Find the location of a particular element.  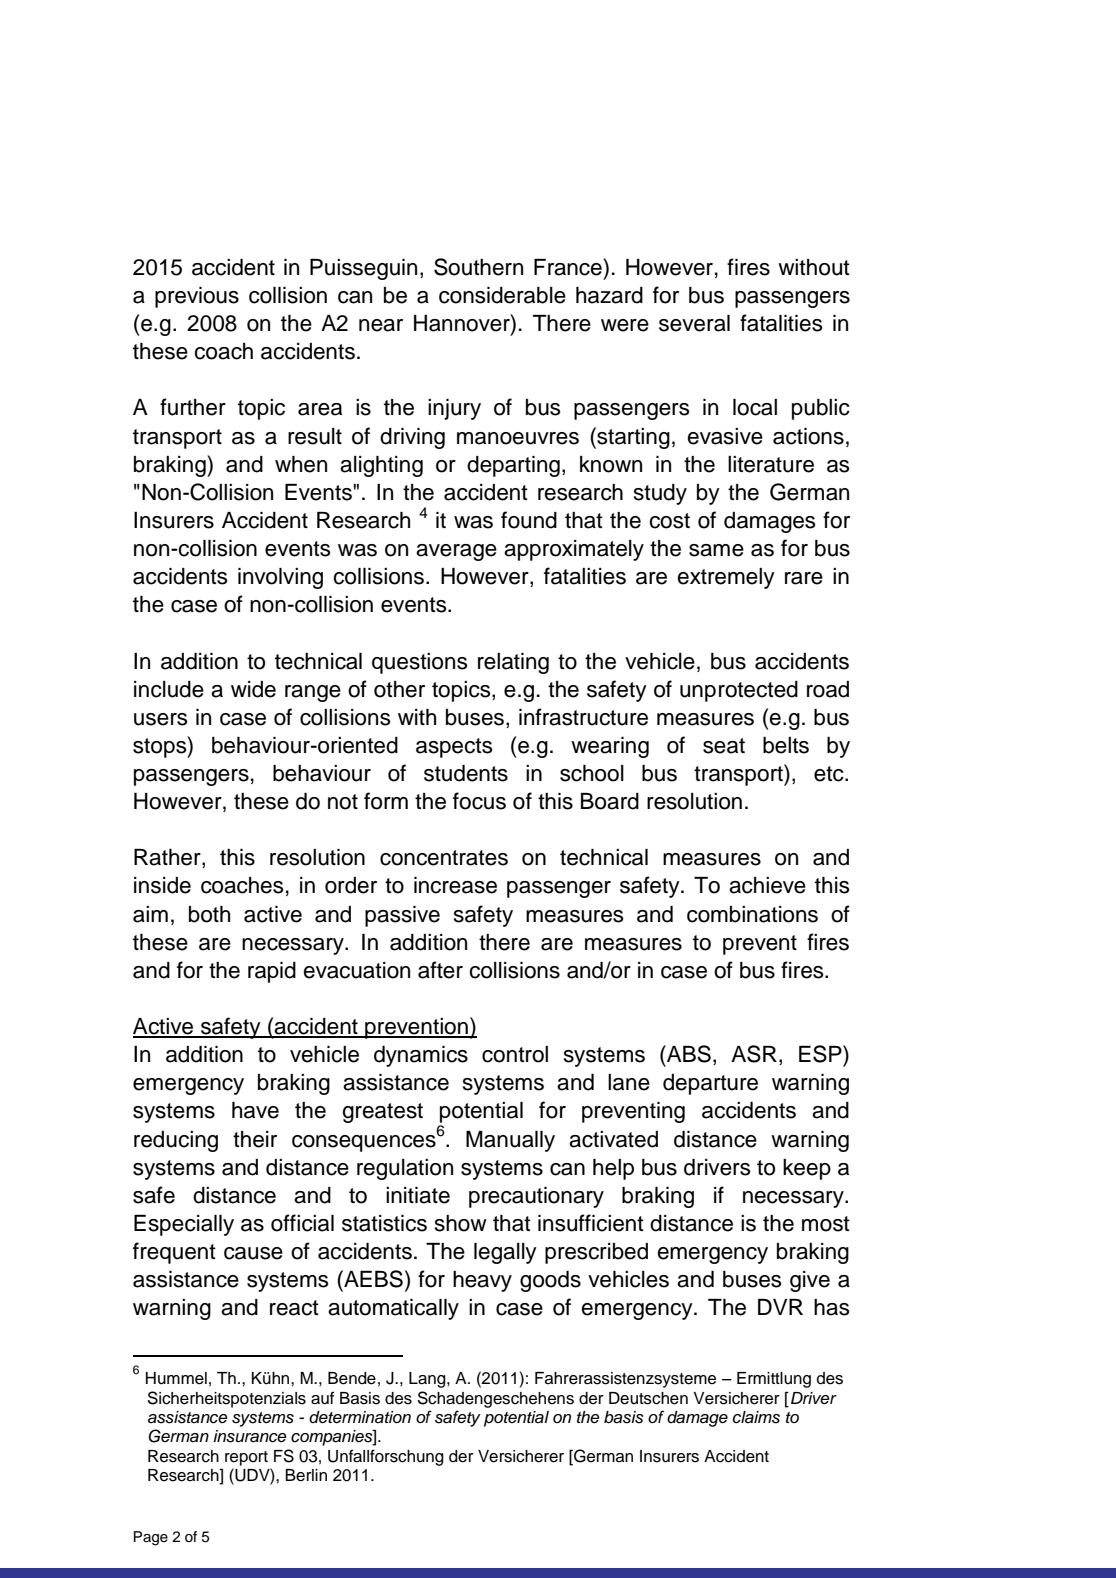

several is located at coordinates (694, 323).
